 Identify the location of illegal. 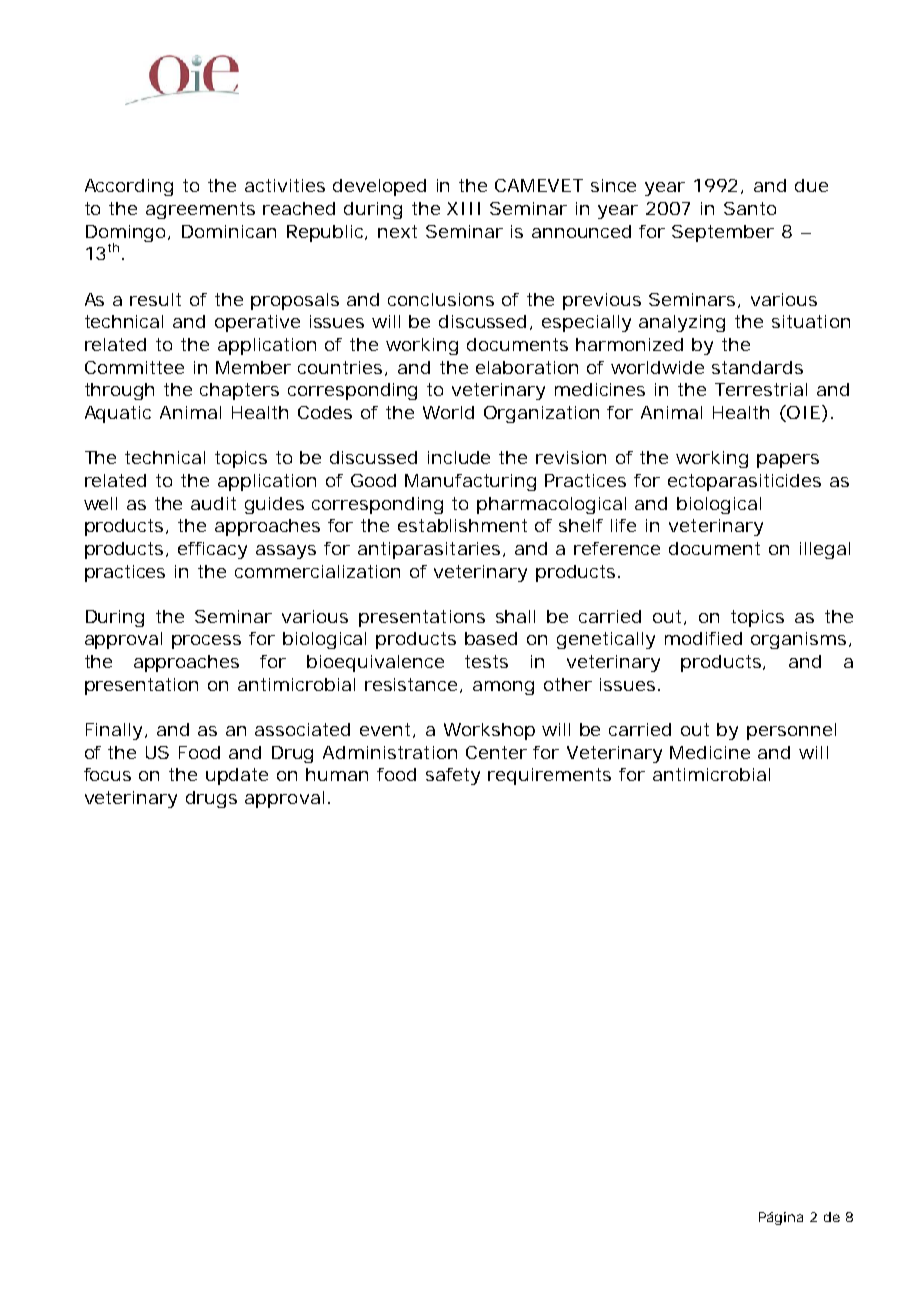
(825, 550).
